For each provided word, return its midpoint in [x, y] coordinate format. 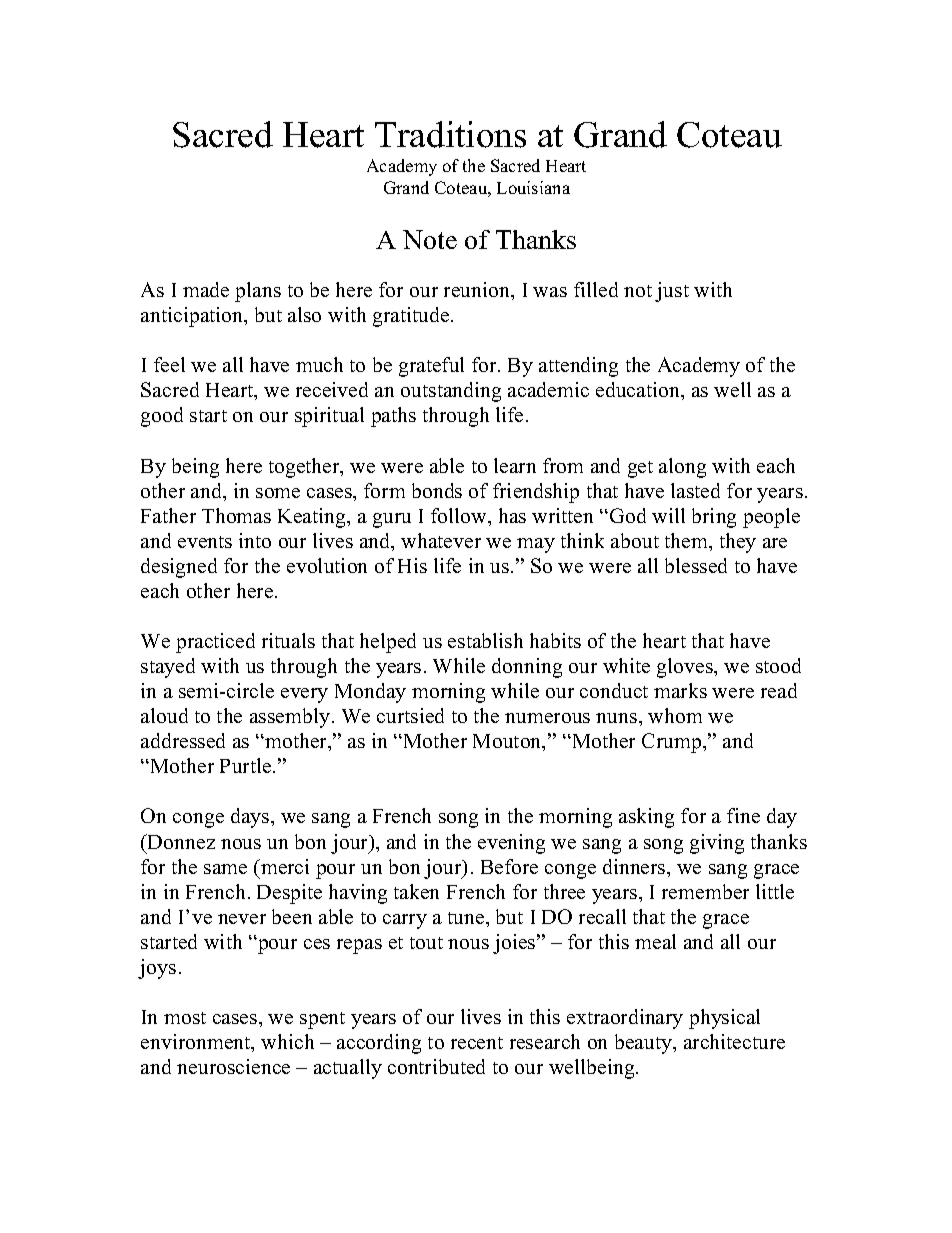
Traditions [450, 134]
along [682, 468]
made [206, 289]
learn [515, 465]
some [278, 493]
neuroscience [233, 1066]
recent [477, 1043]
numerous [547, 718]
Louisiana [533, 187]
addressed [183, 740]
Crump [673, 743]
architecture [734, 1041]
